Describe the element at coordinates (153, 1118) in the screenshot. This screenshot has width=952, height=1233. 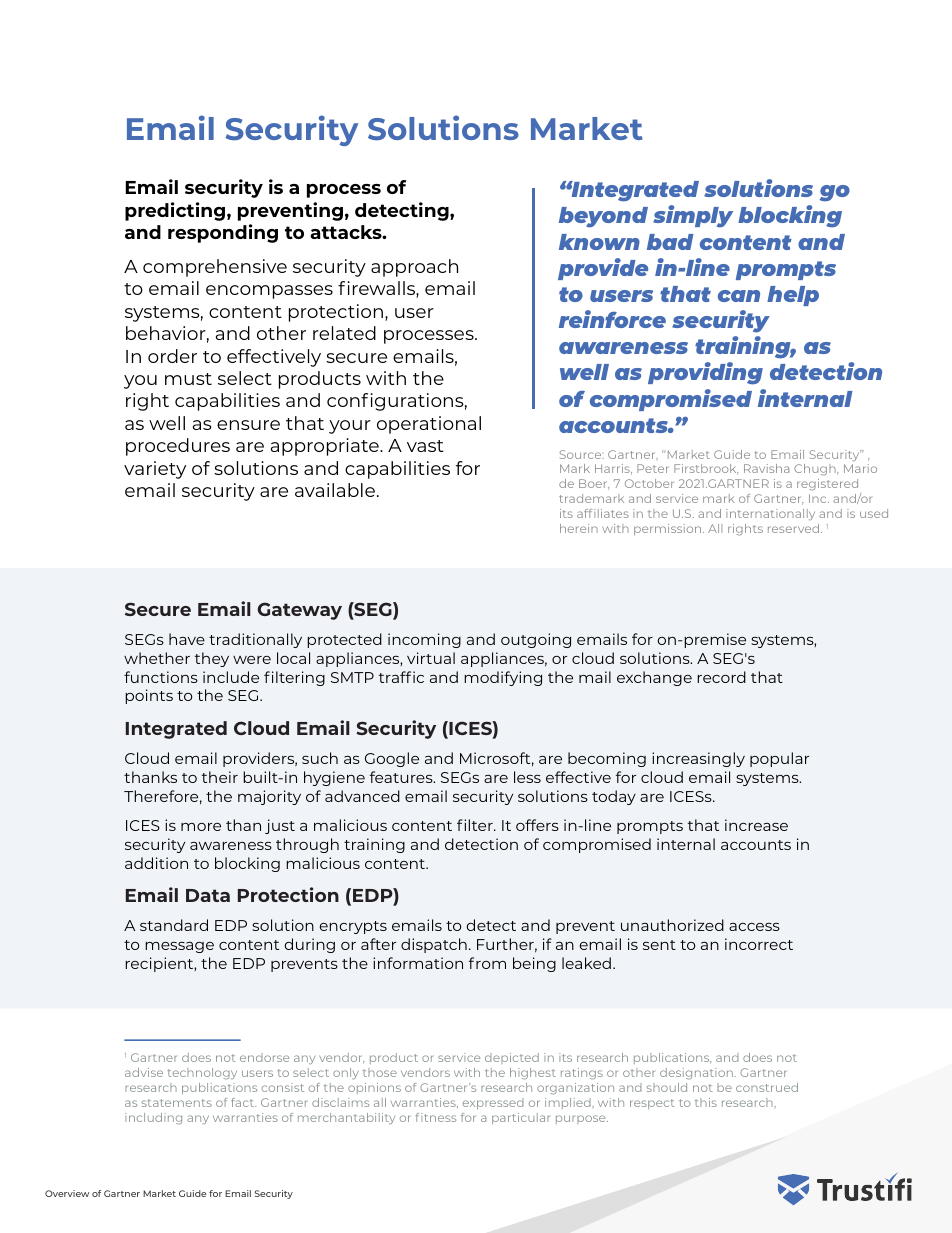
I see `including` at that location.
